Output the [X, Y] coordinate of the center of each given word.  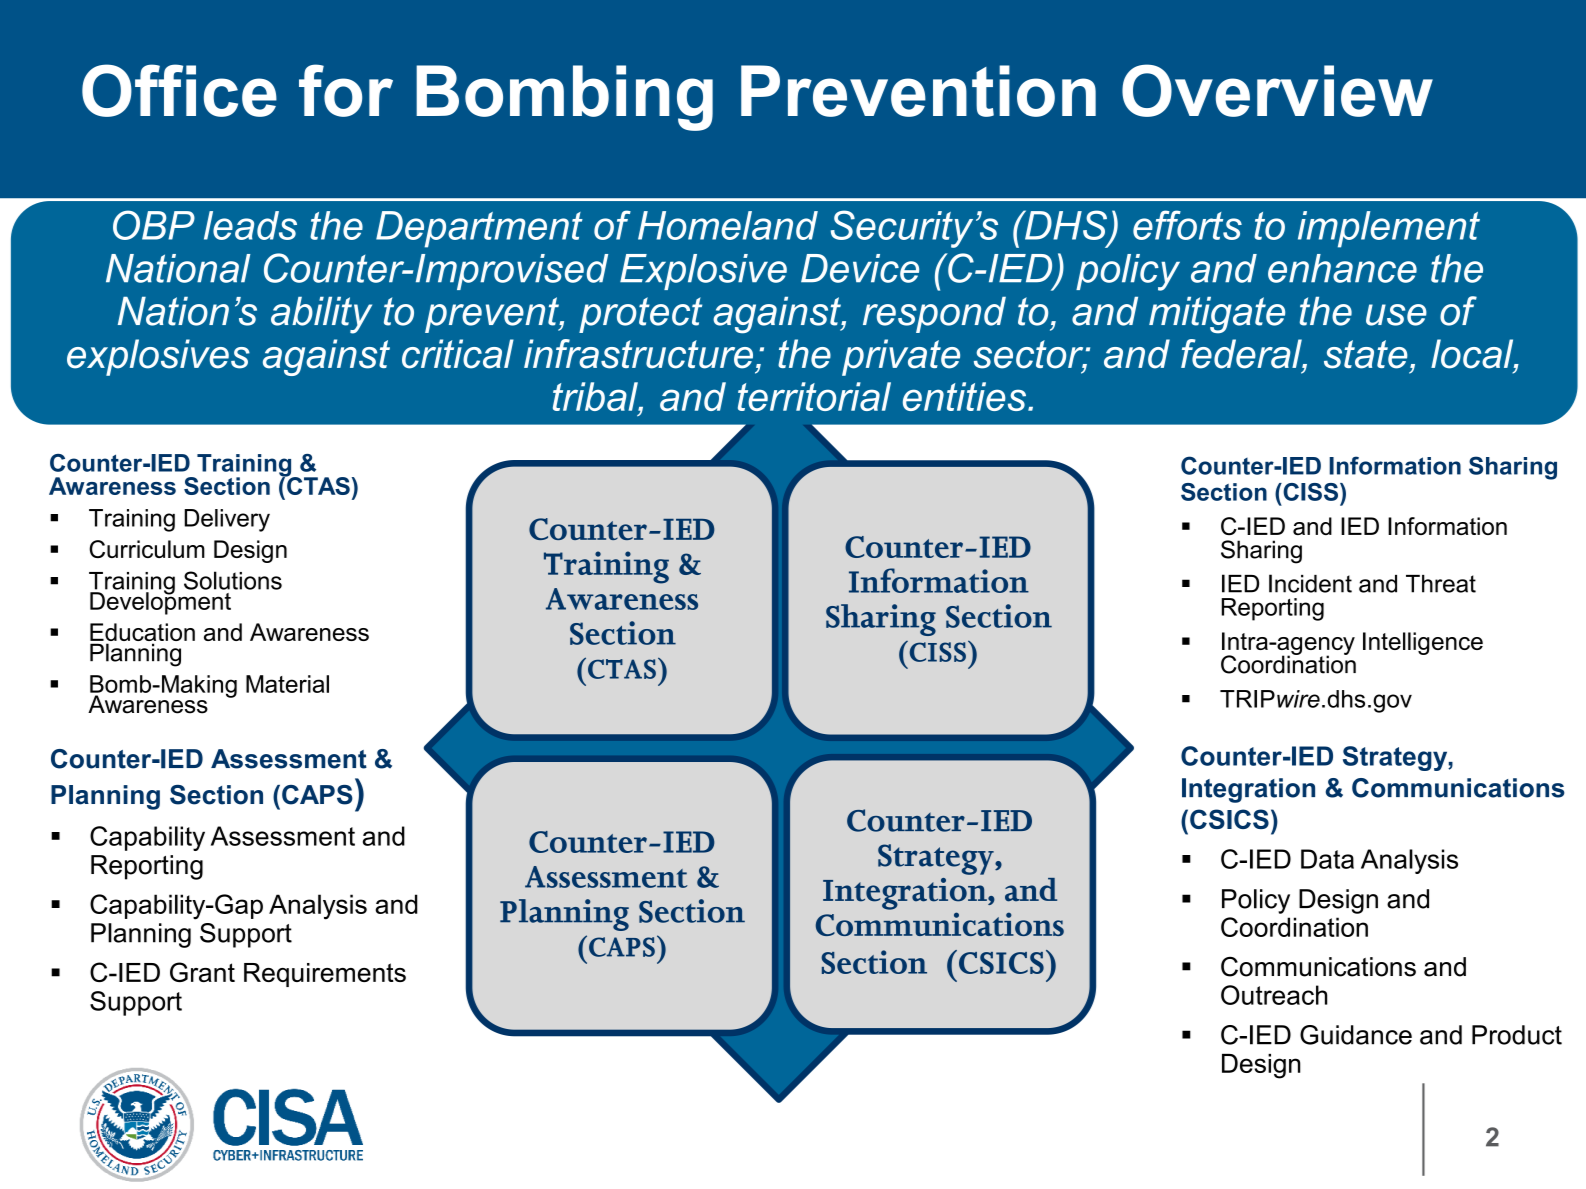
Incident [1310, 583]
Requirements [325, 975]
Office [179, 90]
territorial [814, 396]
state [1366, 354]
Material [287, 684]
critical [458, 354]
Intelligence [1423, 643]
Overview [1277, 90]
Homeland [728, 225]
